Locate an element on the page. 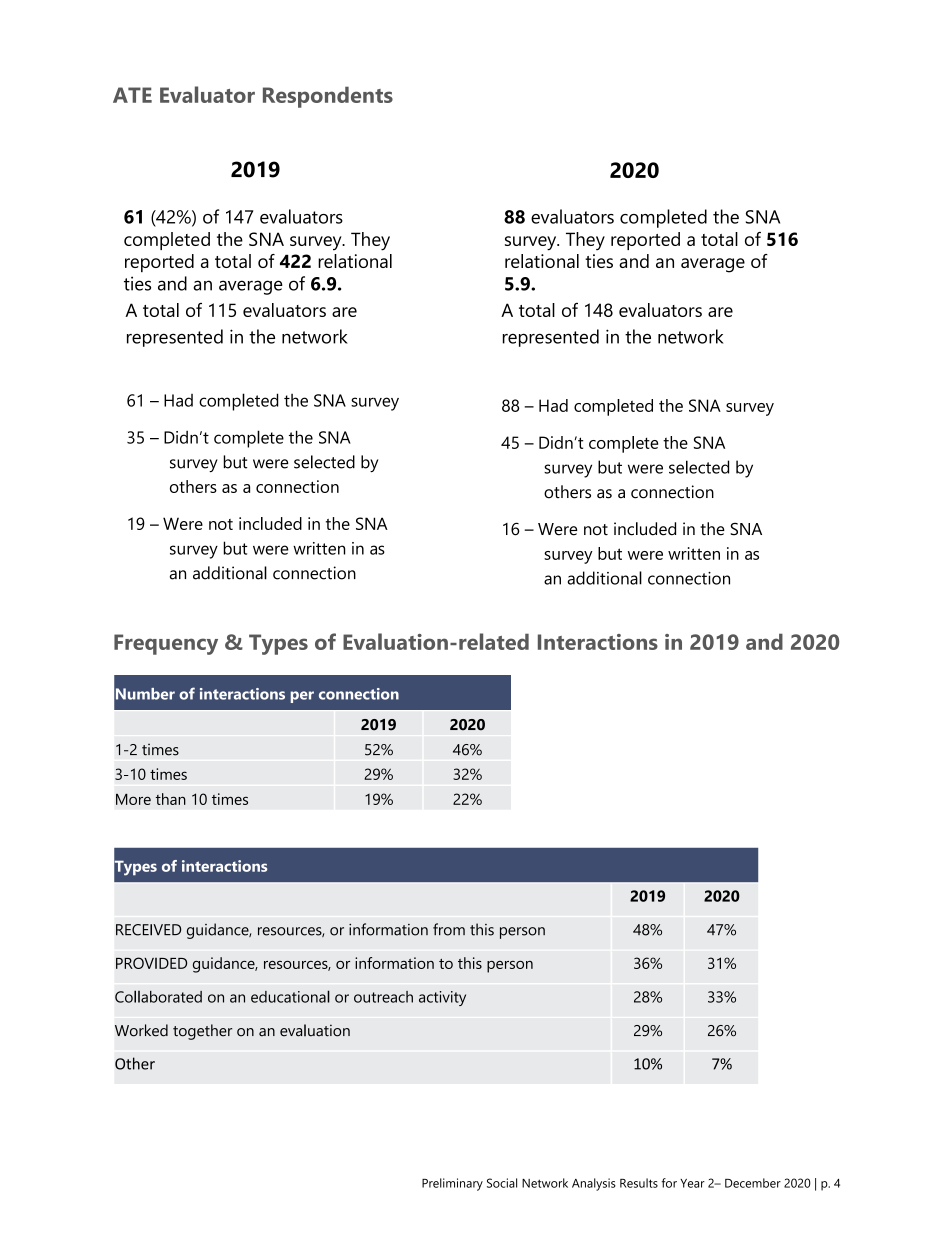 The height and width of the image is (1233, 952). Frequency is located at coordinates (166, 644).
